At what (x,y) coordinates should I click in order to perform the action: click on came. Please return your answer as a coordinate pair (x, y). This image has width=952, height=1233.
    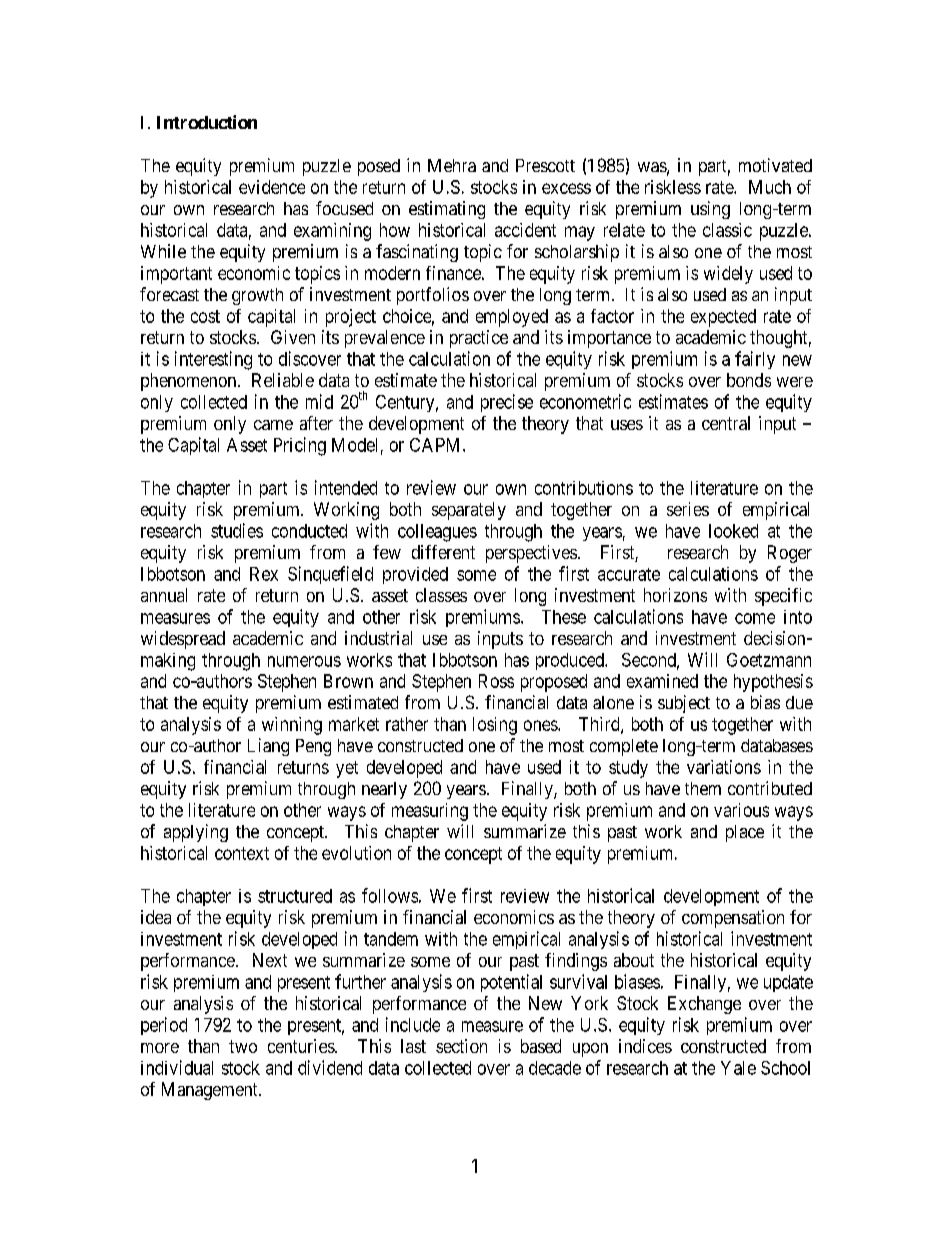
    Looking at the image, I should click on (273, 425).
